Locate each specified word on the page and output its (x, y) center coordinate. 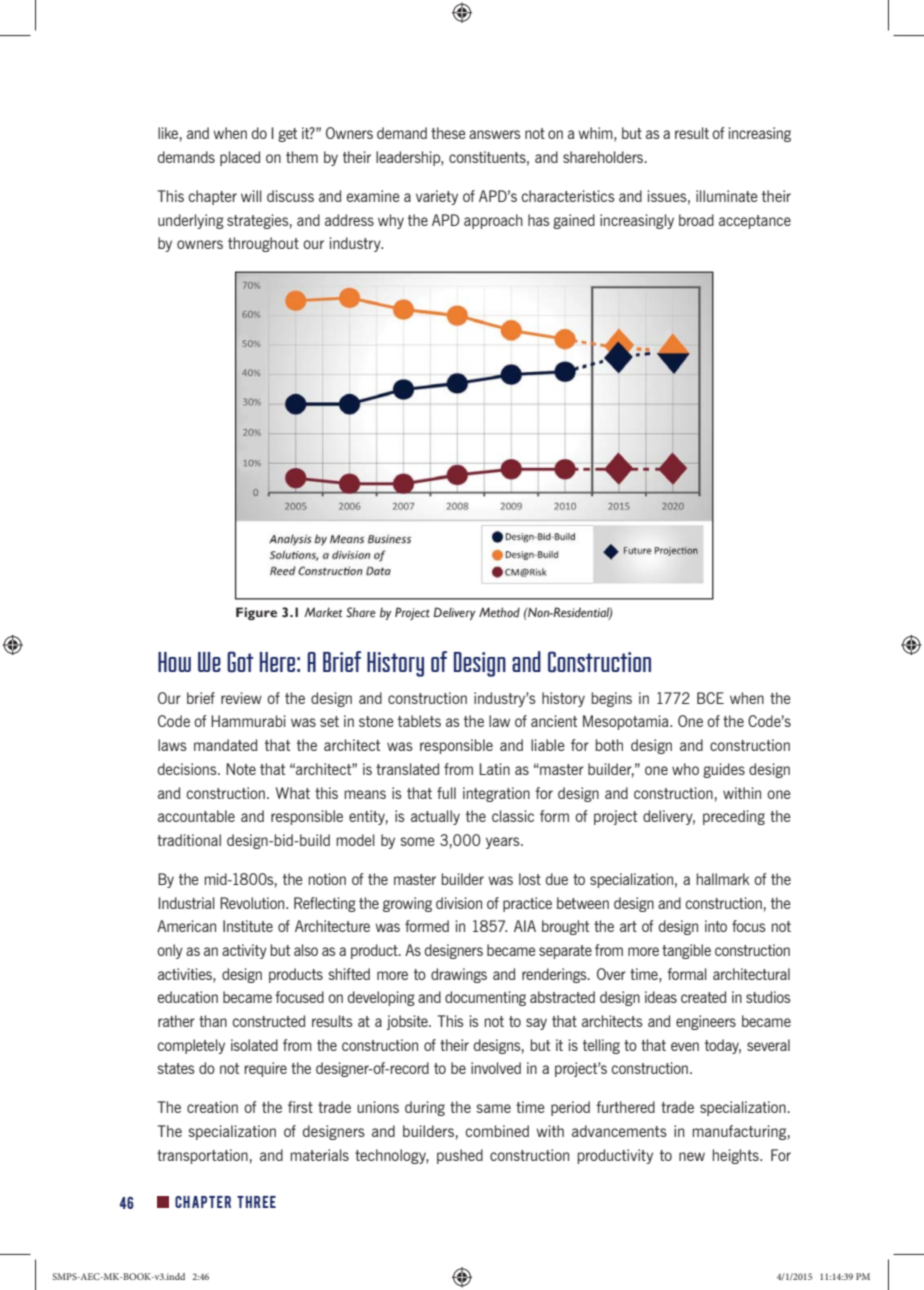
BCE (710, 698)
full (446, 793)
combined (497, 1131)
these (448, 133)
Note (241, 769)
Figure (256, 613)
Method (499, 612)
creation (212, 1107)
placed (240, 158)
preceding (734, 817)
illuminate (727, 196)
